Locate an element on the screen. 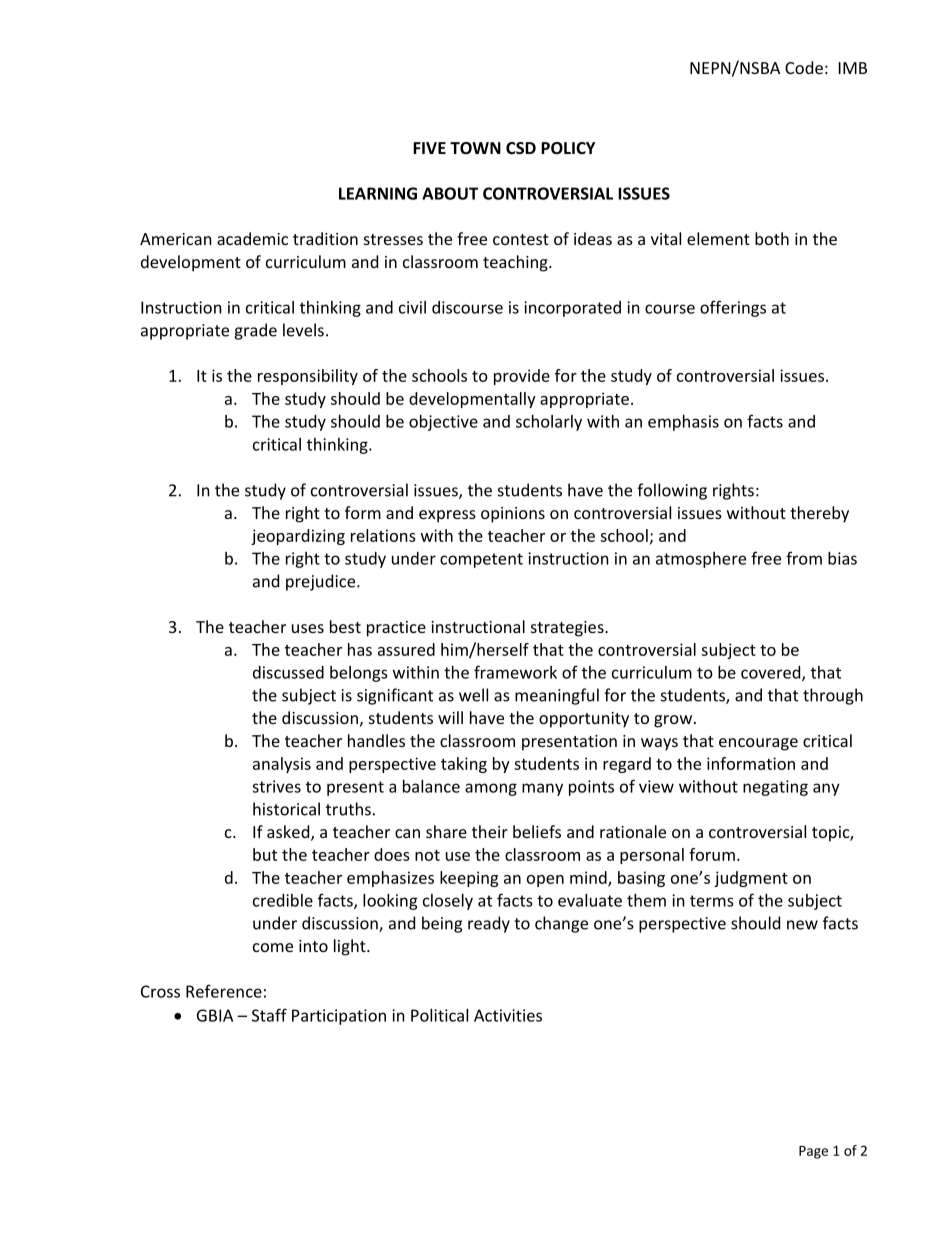 The image size is (952, 1233). Page is located at coordinates (813, 1152).
